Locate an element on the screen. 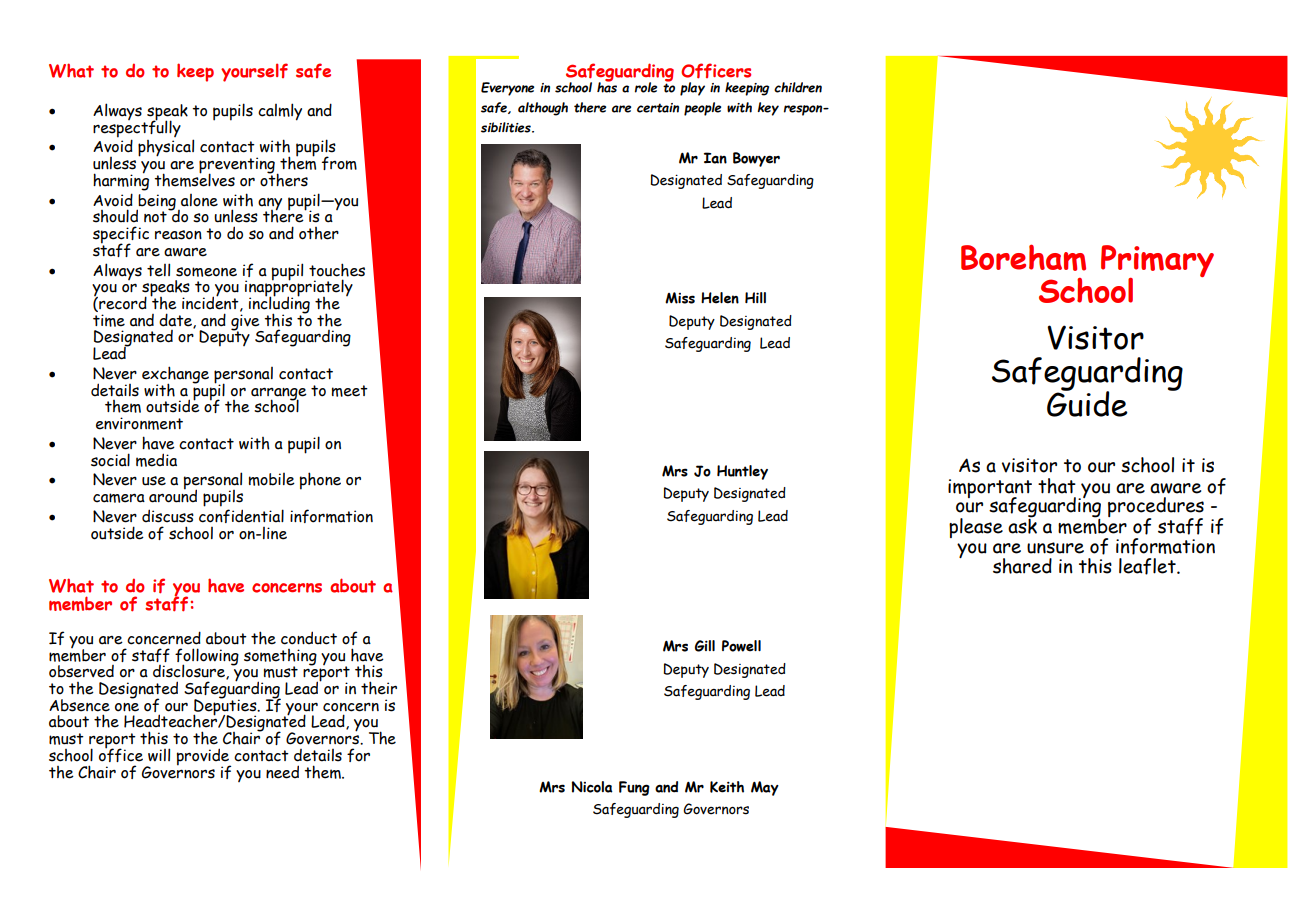 The height and width of the screenshot is (924, 1308). confidential is located at coordinates (241, 516).
